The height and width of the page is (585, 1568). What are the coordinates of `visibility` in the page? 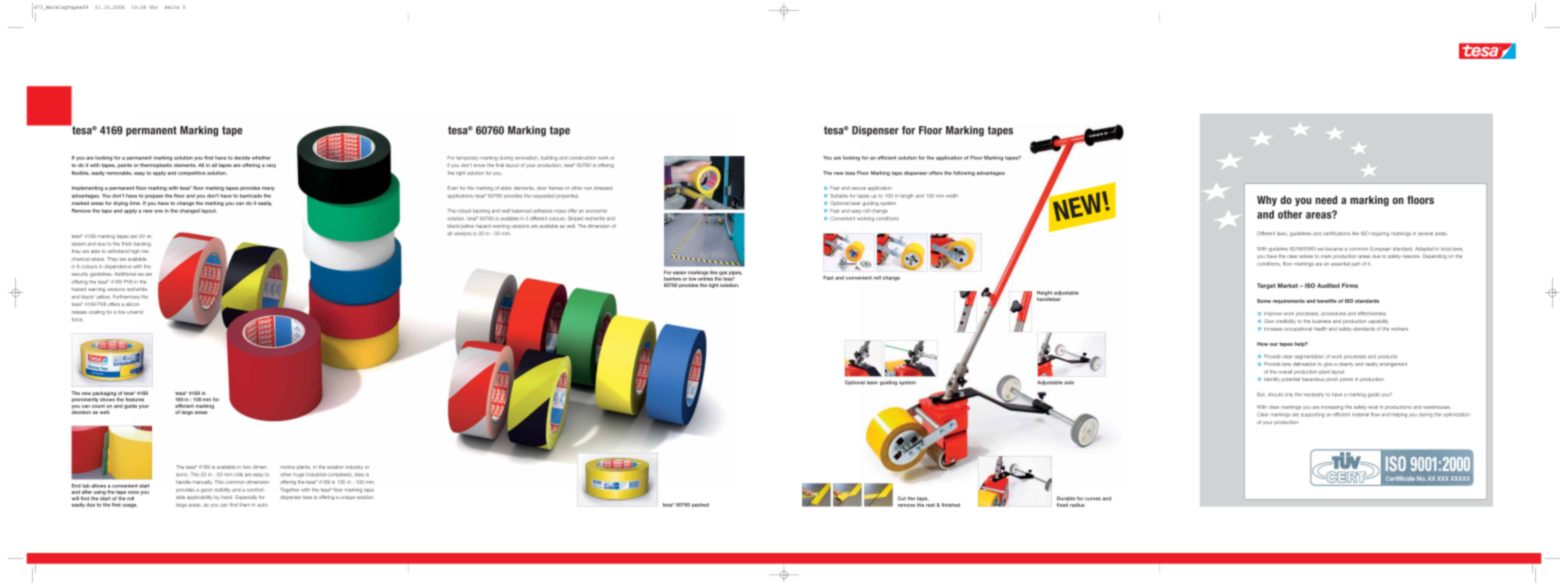 It's located at (222, 490).
